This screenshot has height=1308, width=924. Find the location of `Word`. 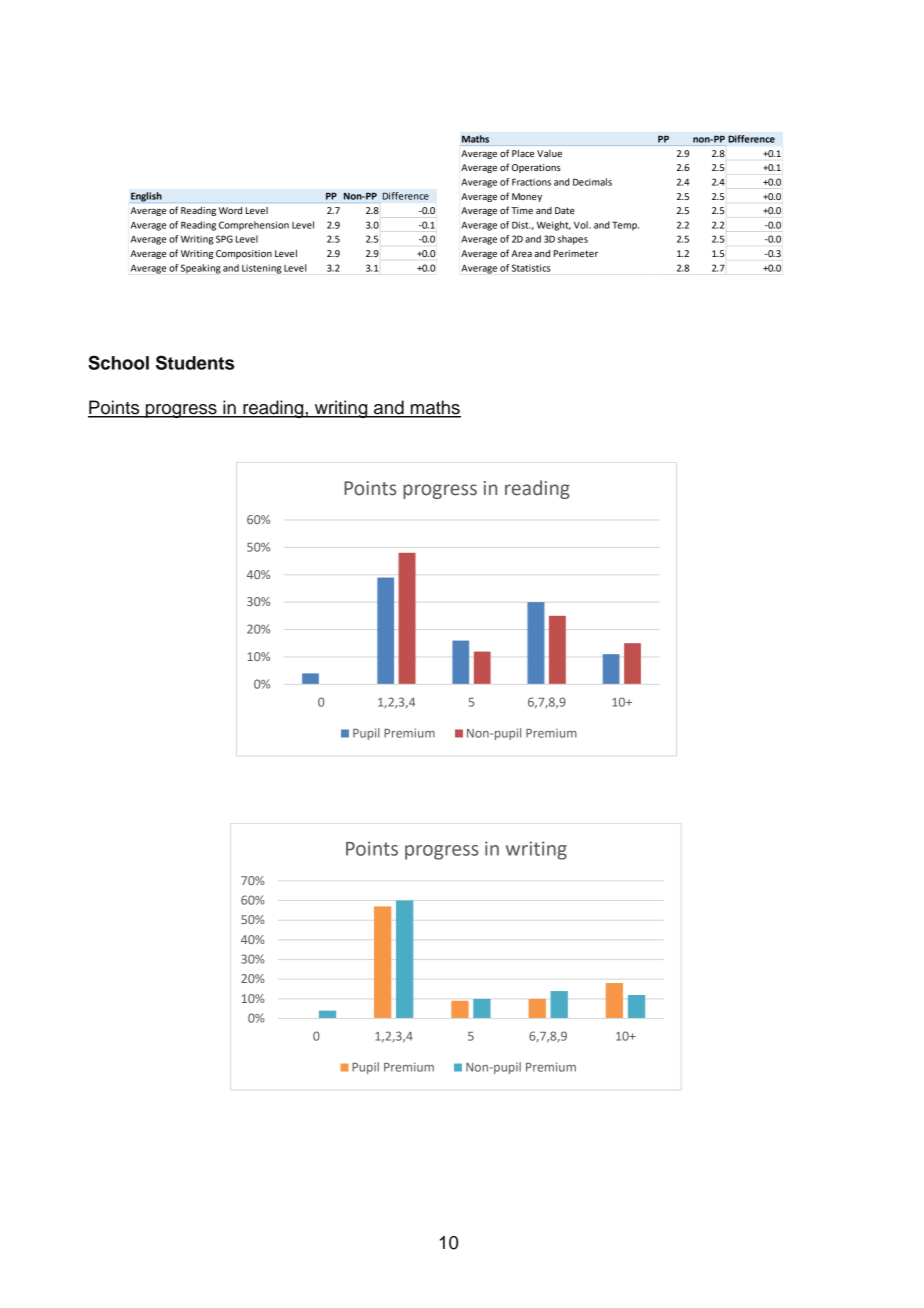

Word is located at coordinates (230, 210).
